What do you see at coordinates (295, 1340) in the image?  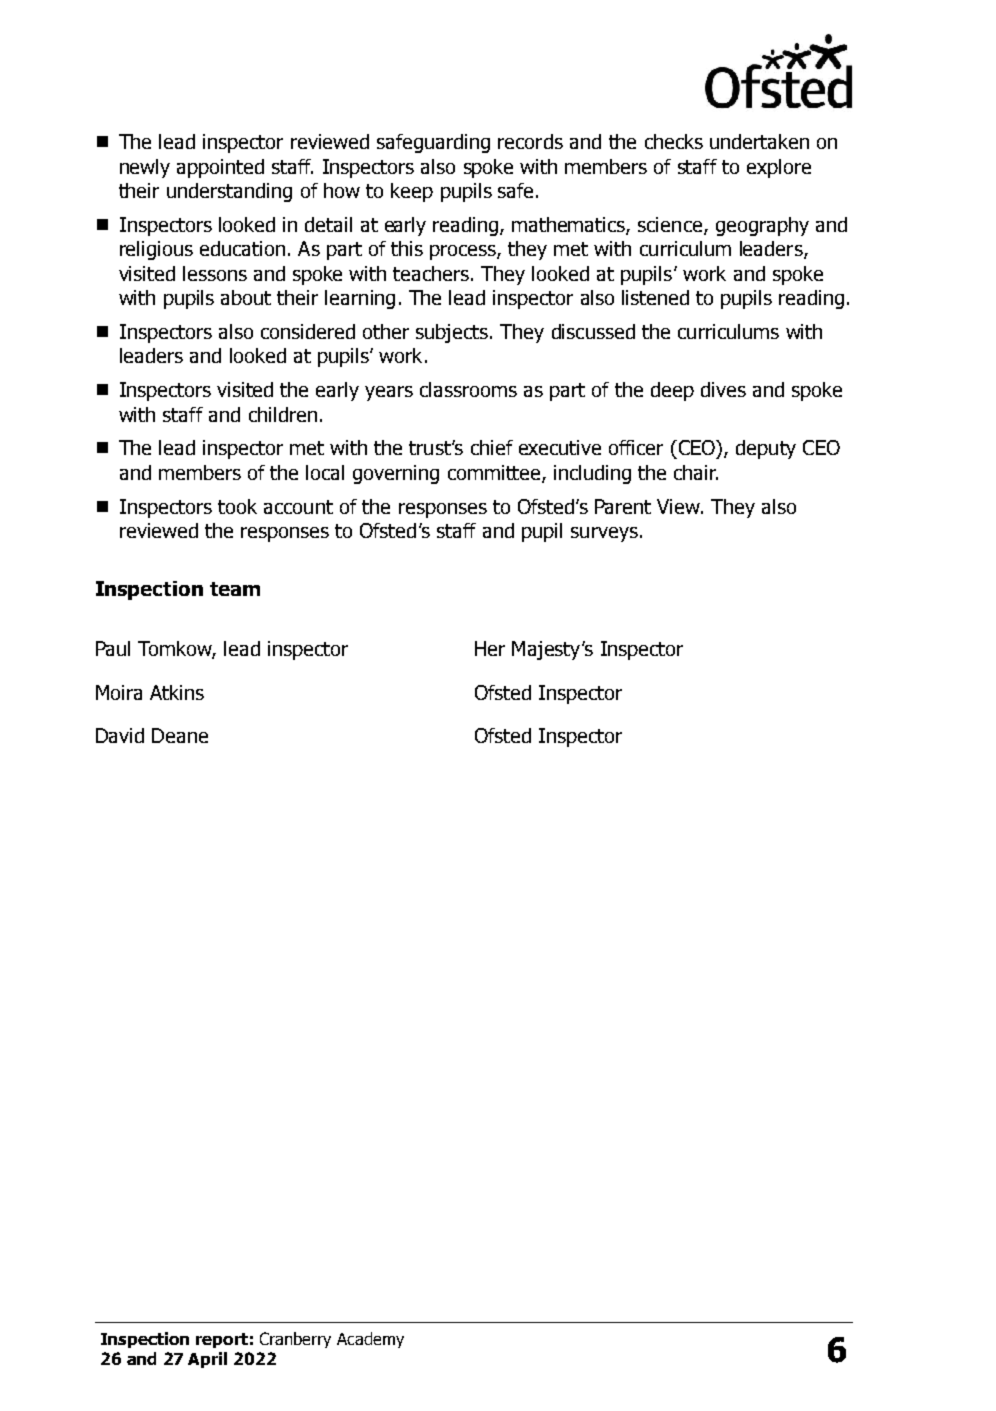 I see `Cranberry` at bounding box center [295, 1340].
